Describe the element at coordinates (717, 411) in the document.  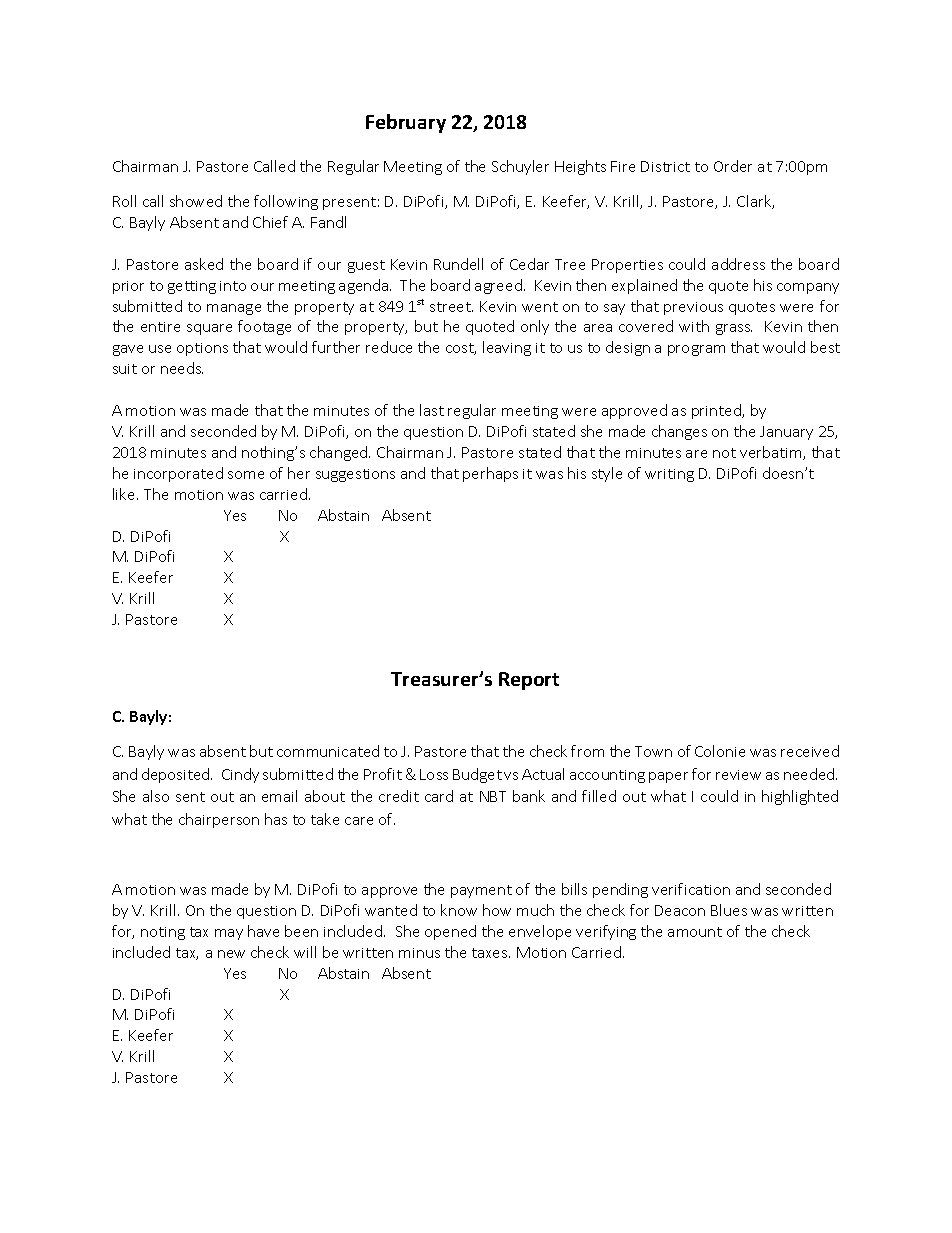
I see `printed` at that location.
